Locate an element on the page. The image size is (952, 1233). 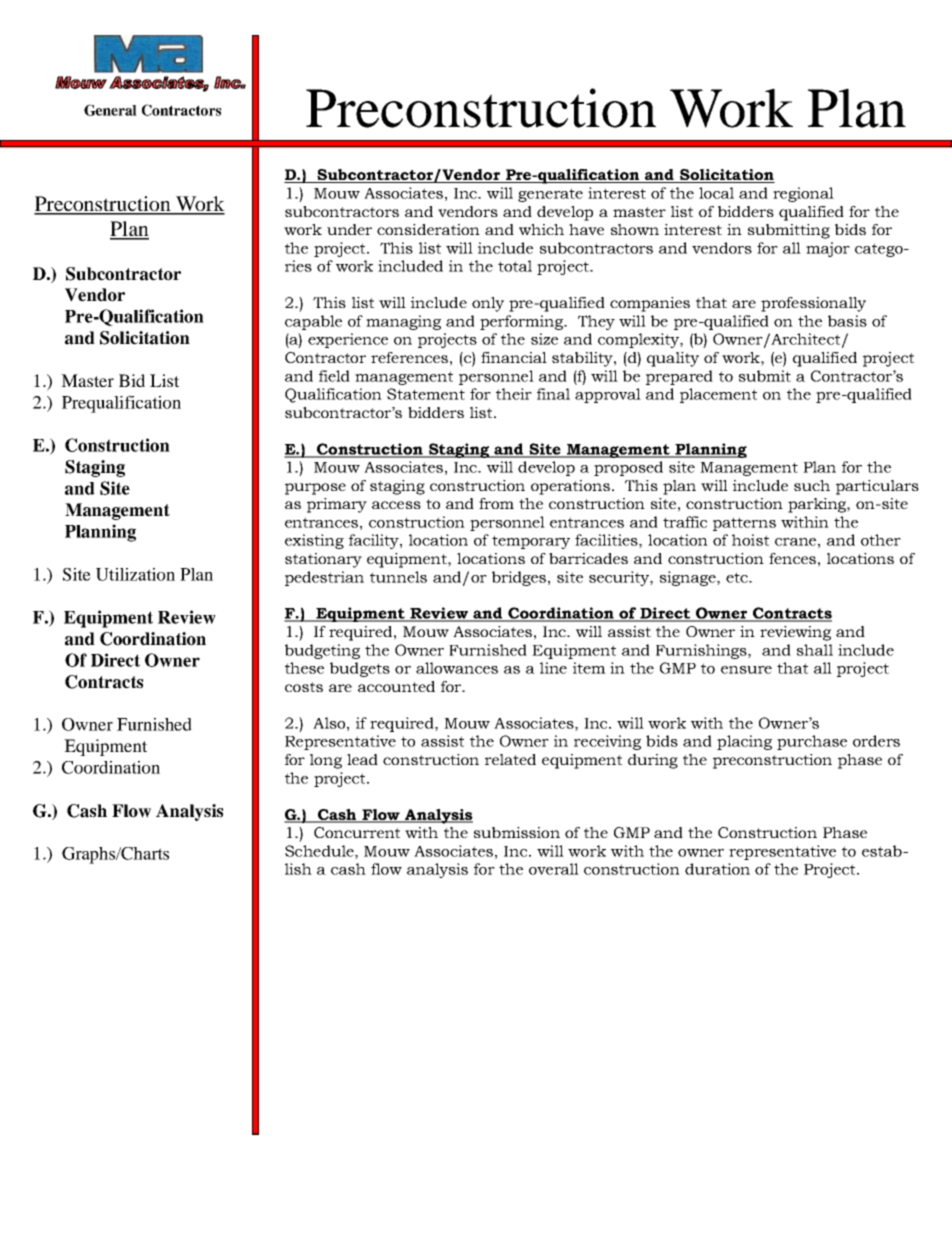
capable is located at coordinates (313, 322).
